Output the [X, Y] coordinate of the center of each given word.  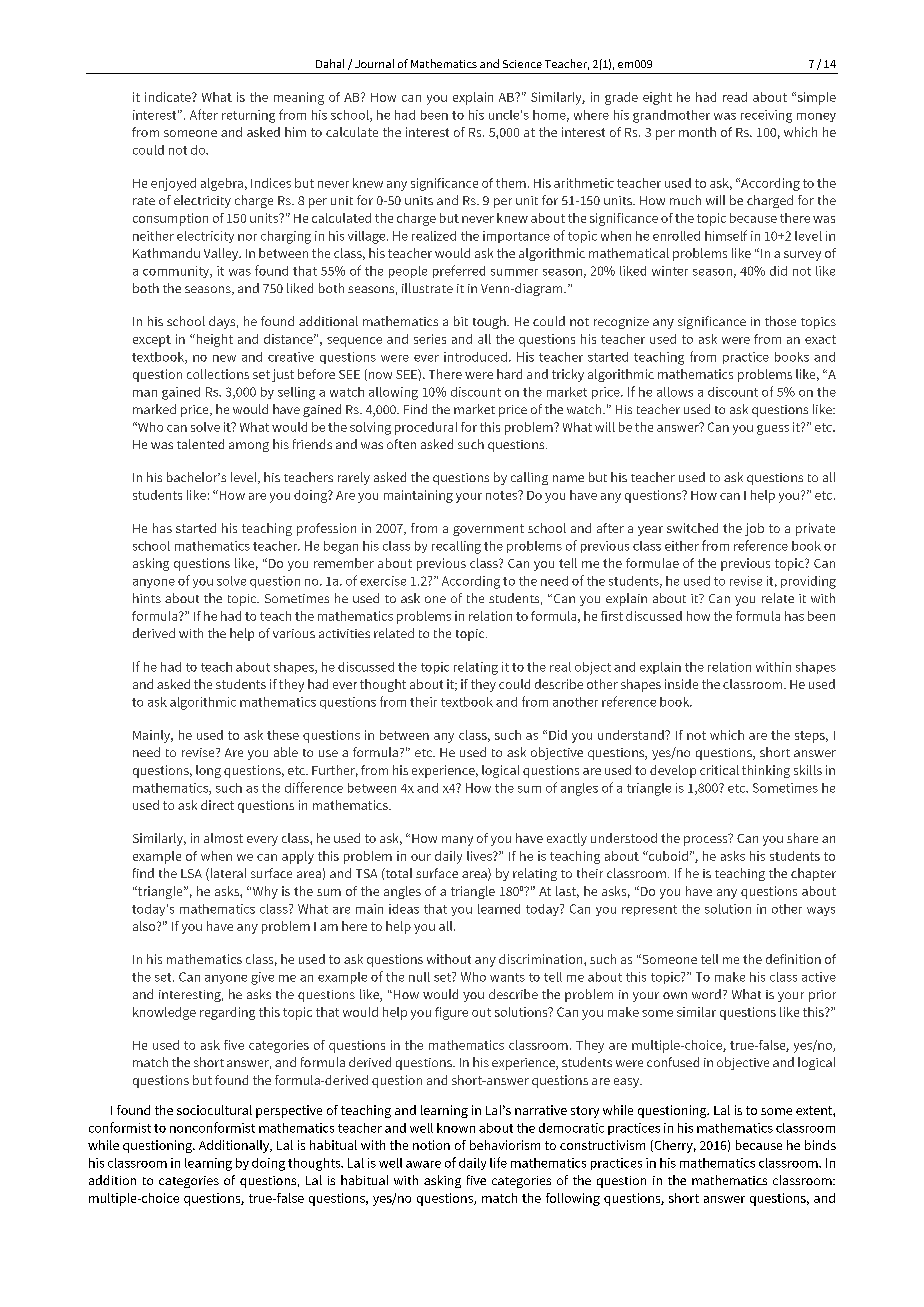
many [457, 841]
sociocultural [214, 1110]
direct [217, 805]
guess [773, 430]
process [707, 840]
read [735, 97]
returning [248, 116]
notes [503, 495]
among [249, 447]
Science [522, 64]
